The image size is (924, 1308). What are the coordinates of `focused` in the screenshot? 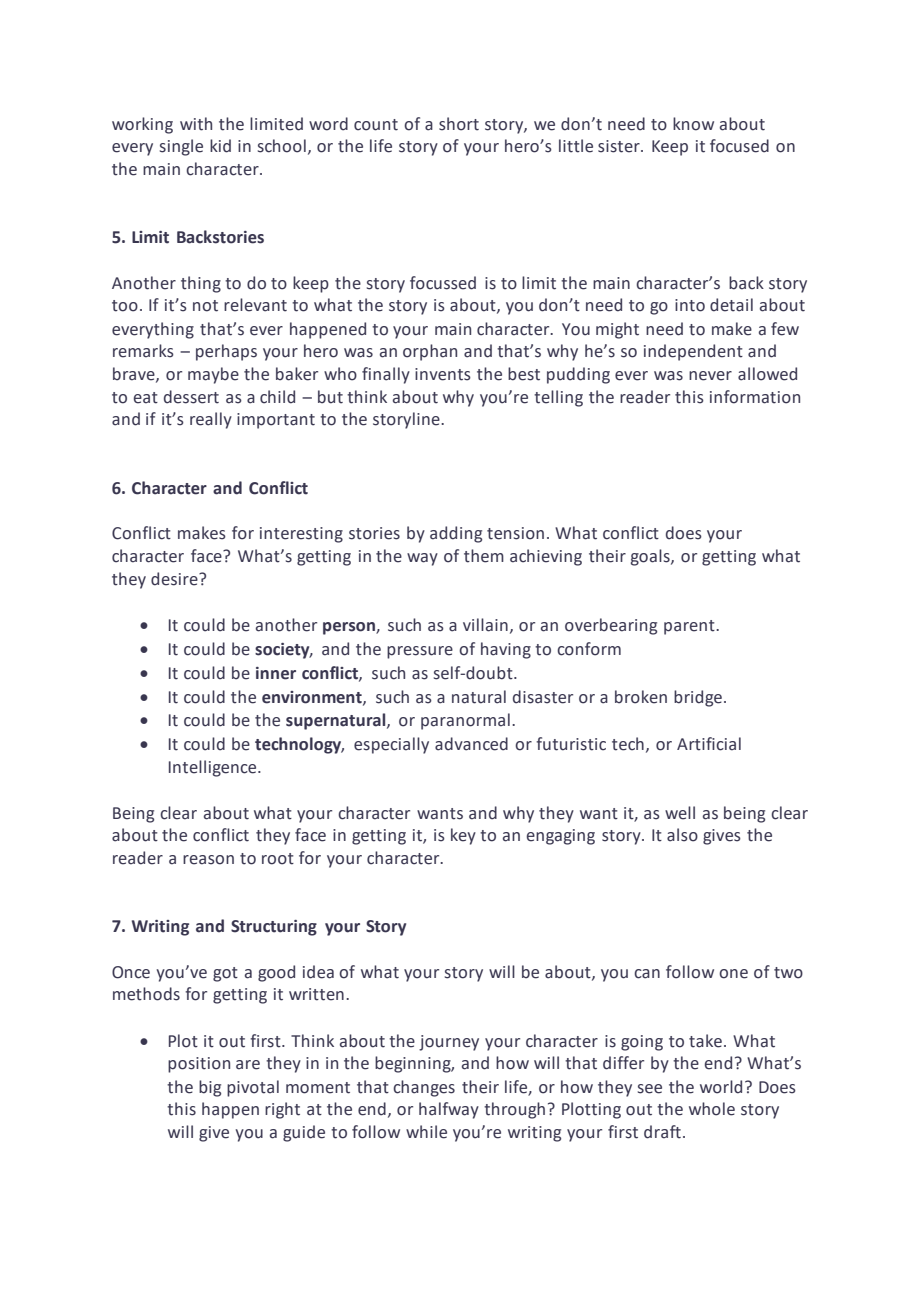 It's located at (739, 146).
